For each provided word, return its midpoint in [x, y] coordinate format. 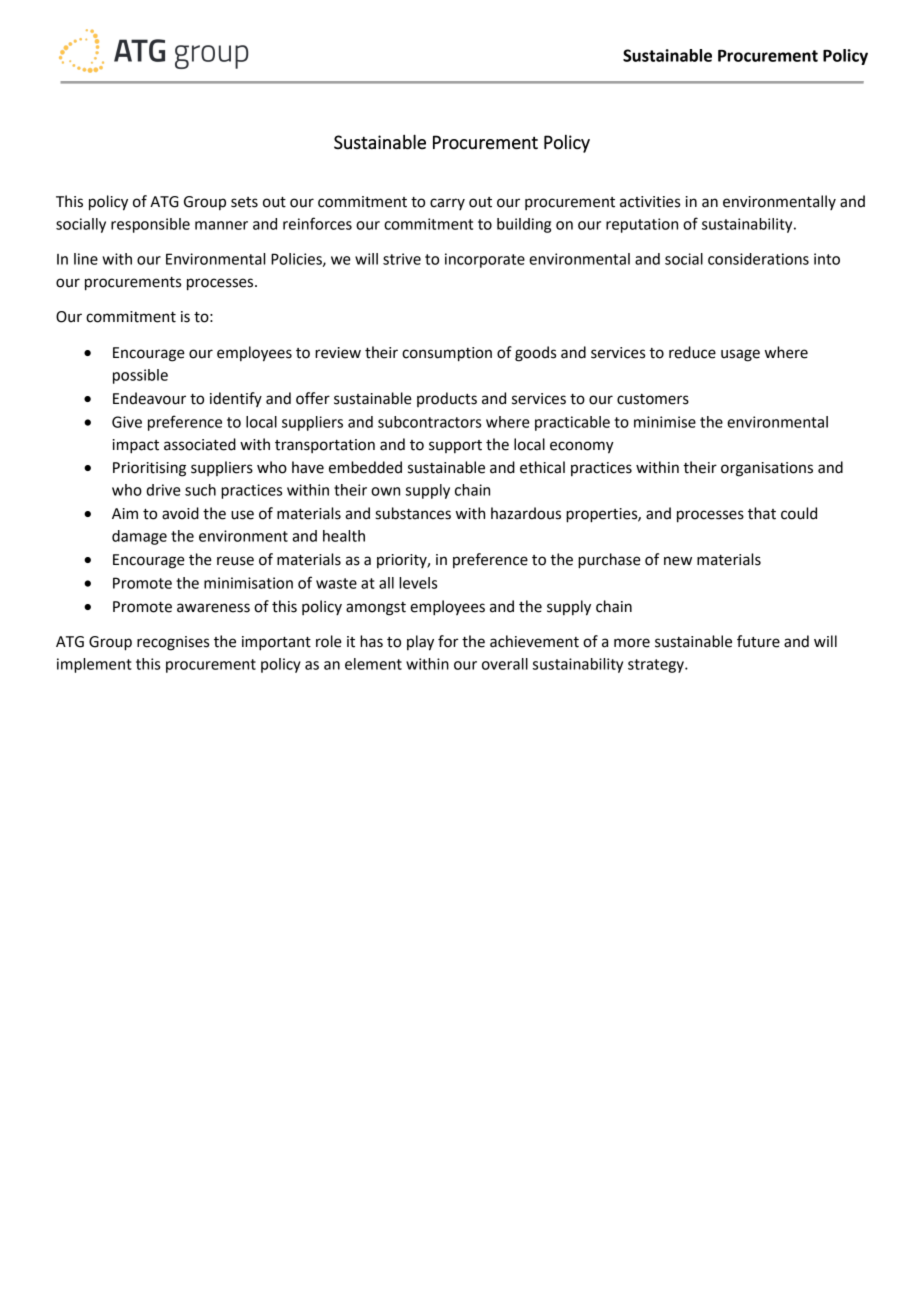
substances [413, 513]
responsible [150, 225]
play [420, 643]
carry [447, 204]
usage [740, 355]
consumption [447, 354]
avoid [180, 513]
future [758, 641]
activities [650, 202]
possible [140, 376]
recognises [173, 643]
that [762, 513]
